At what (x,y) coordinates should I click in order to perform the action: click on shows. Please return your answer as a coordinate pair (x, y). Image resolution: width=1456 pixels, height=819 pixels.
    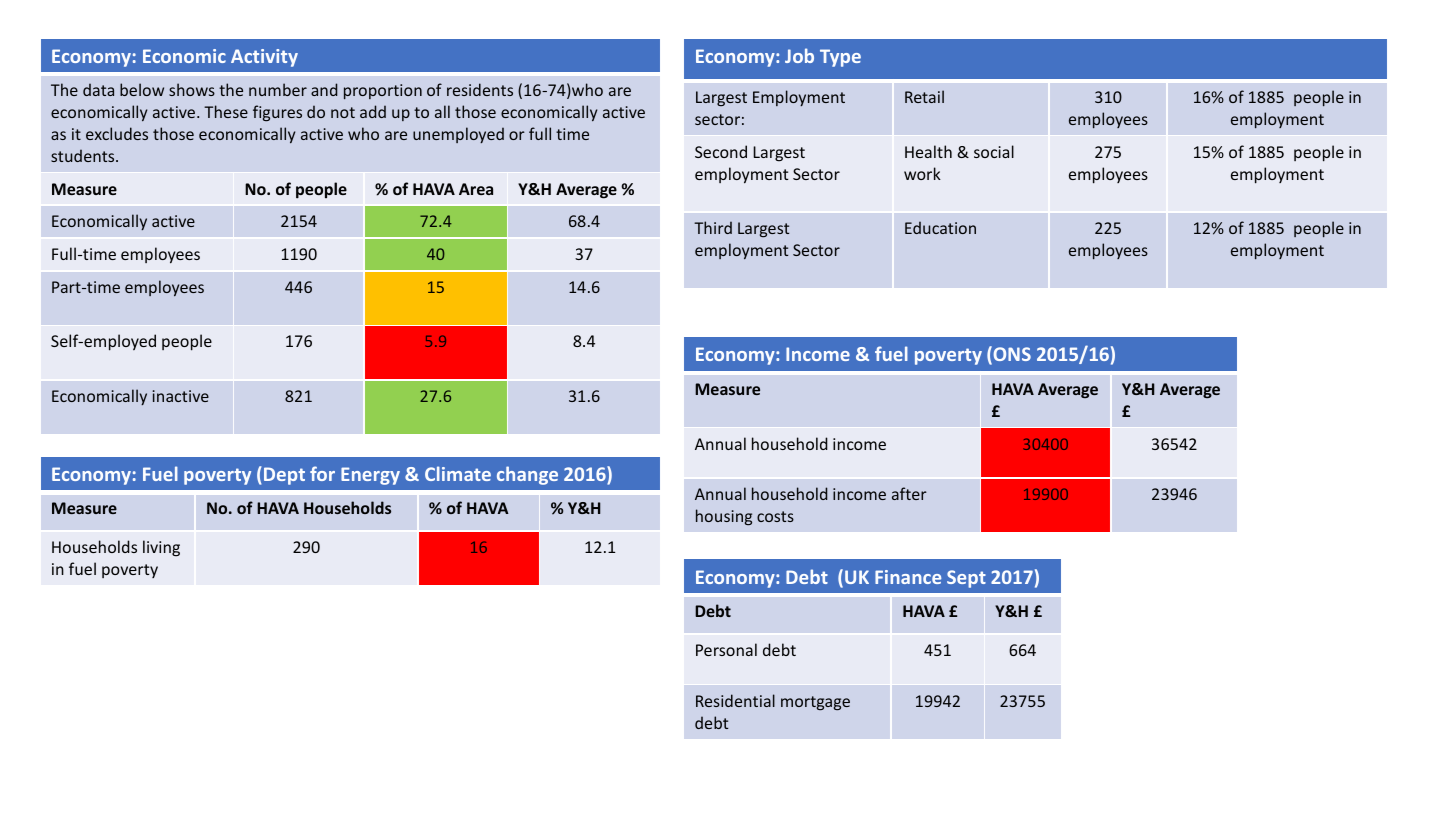
    Looking at the image, I should click on (192, 89).
